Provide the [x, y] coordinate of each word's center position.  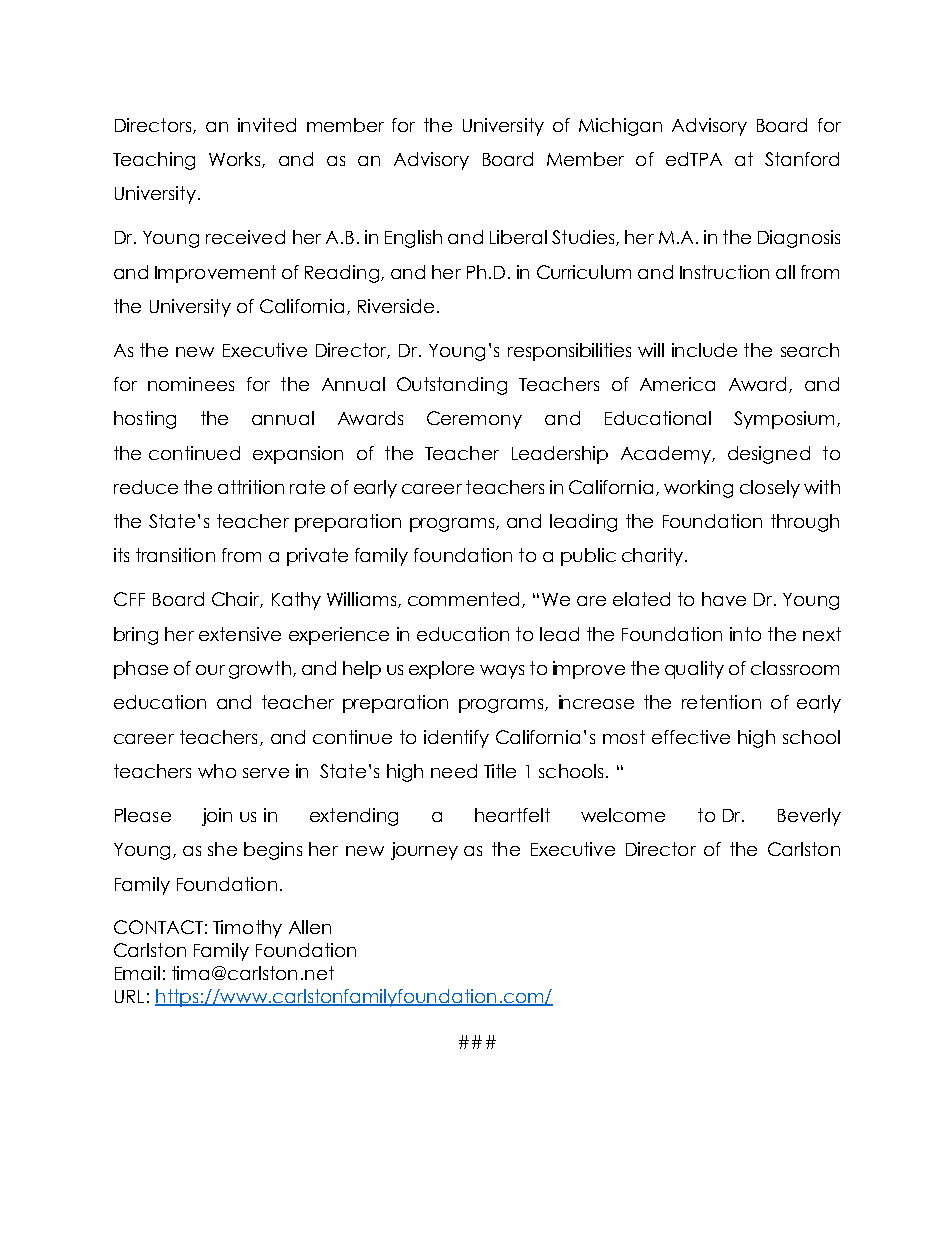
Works [236, 160]
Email [137, 973]
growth [260, 670]
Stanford [802, 159]
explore [441, 670]
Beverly [809, 817]
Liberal [518, 237]
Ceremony [474, 420]
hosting [145, 420]
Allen [310, 927]
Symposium [784, 420]
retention [721, 702]
